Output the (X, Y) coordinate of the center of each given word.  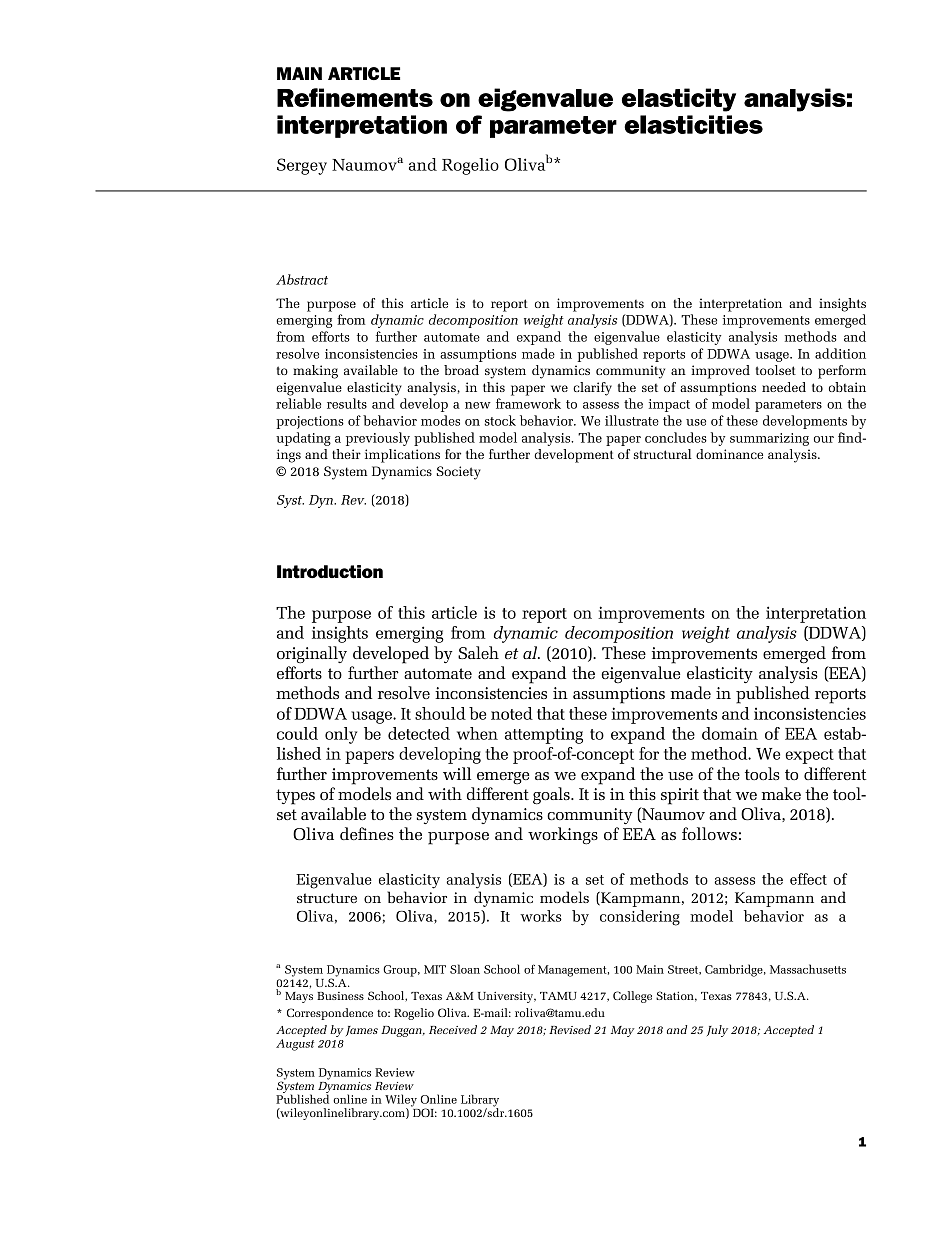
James (362, 1031)
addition (840, 353)
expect (809, 756)
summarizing (769, 439)
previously (378, 439)
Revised (570, 1029)
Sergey (302, 166)
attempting (544, 735)
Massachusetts (808, 969)
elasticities (693, 124)
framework (528, 403)
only (341, 735)
